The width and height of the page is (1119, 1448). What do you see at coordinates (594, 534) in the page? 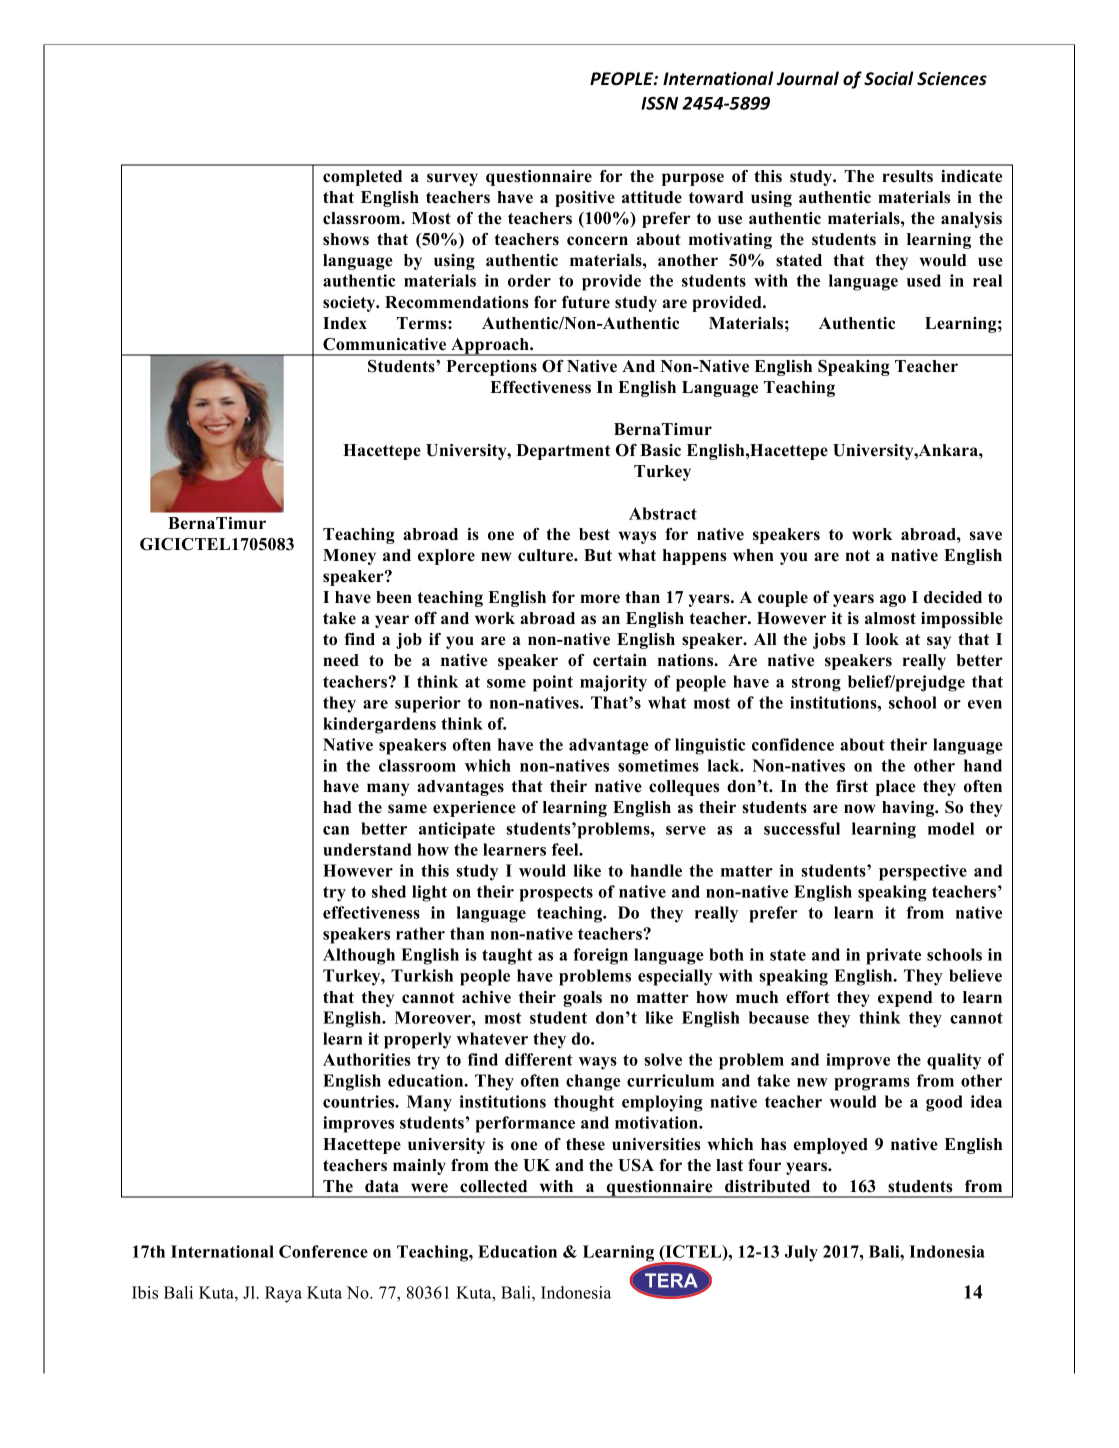
I see `best` at bounding box center [594, 534].
